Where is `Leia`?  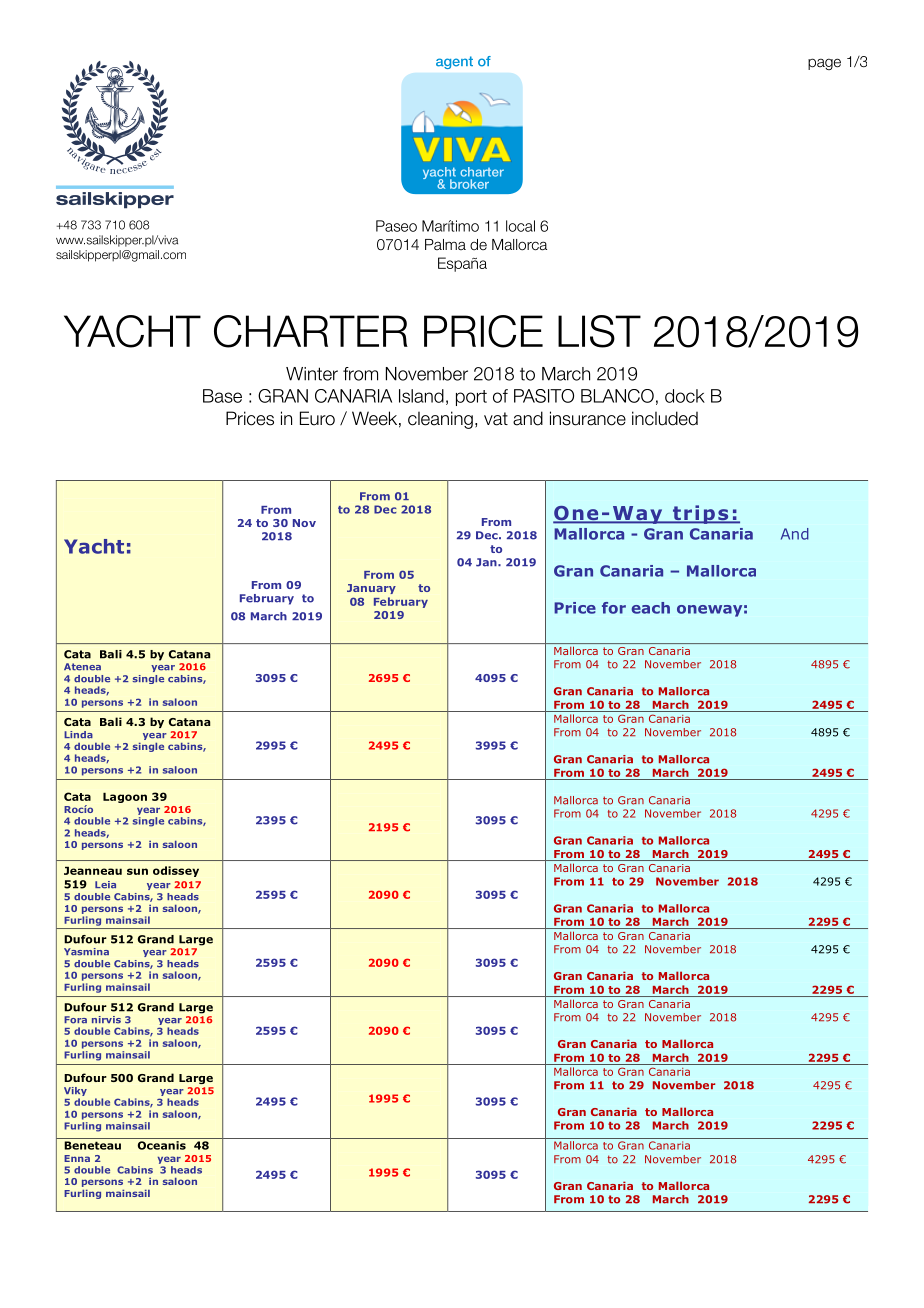 Leia is located at coordinates (105, 885).
